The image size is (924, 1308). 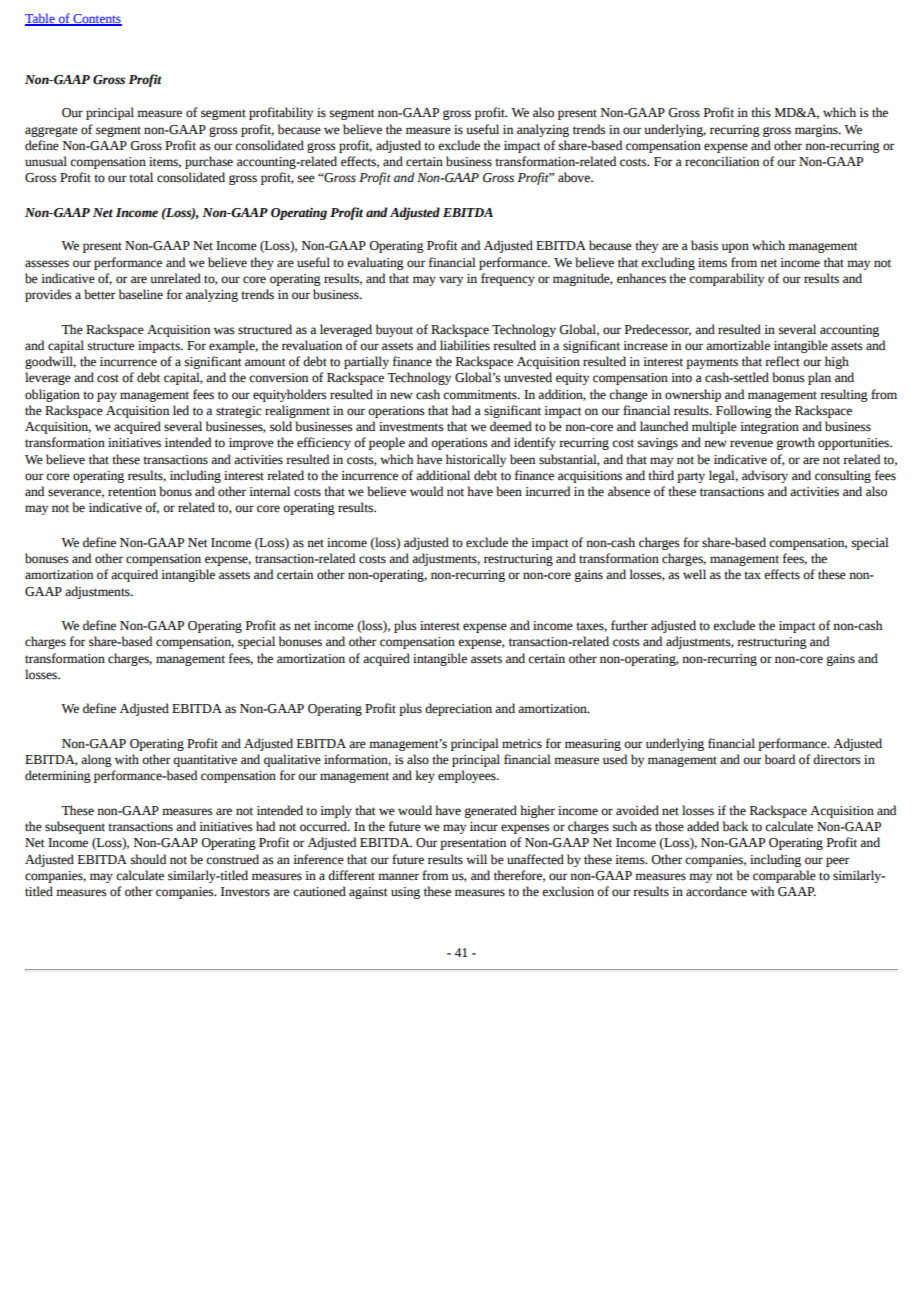 What do you see at coordinates (761, 112) in the image?
I see `this` at bounding box center [761, 112].
